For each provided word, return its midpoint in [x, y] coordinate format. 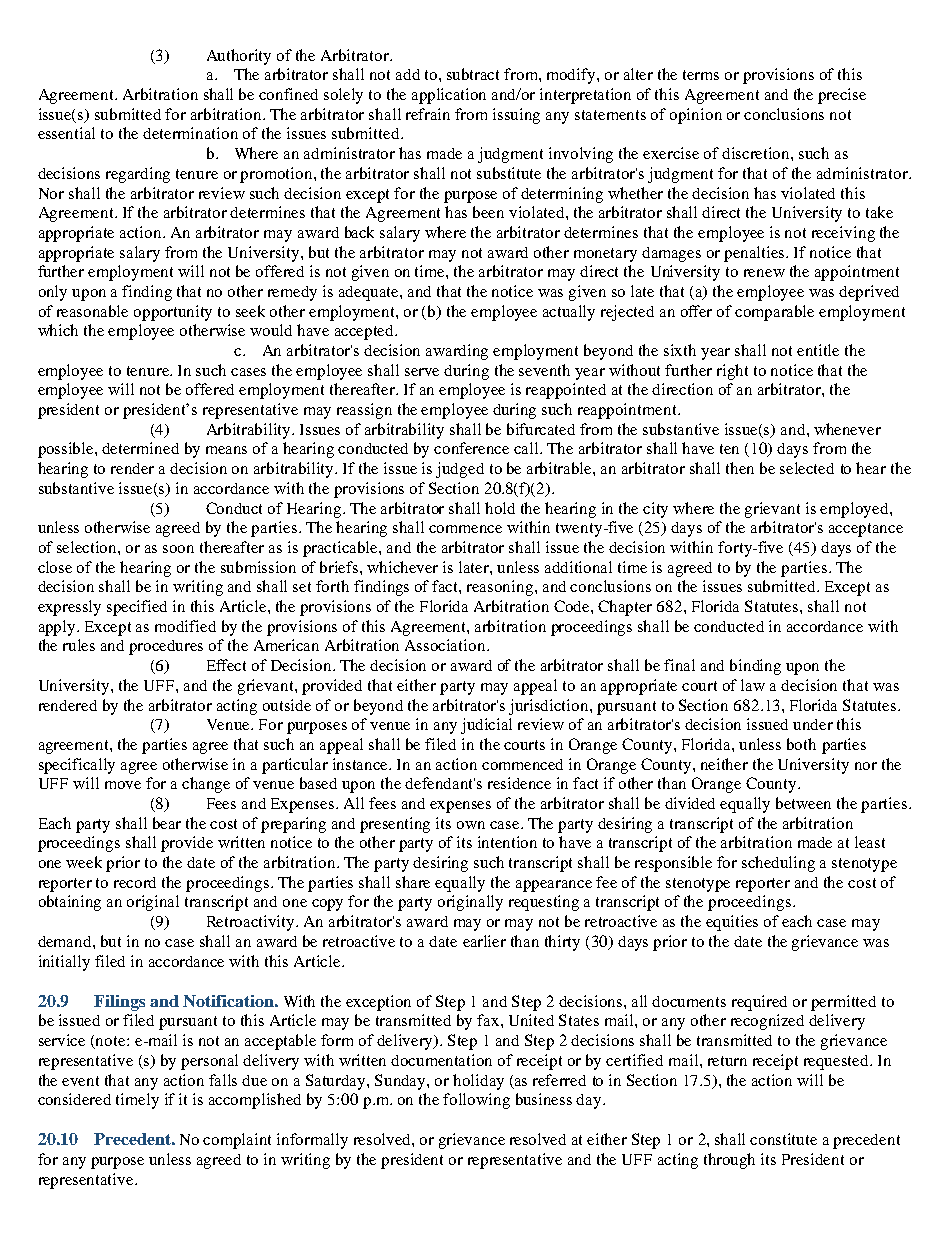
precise [842, 96]
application [449, 96]
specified [137, 608]
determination [190, 133]
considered [74, 1099]
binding [755, 667]
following [476, 1101]
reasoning [501, 588]
